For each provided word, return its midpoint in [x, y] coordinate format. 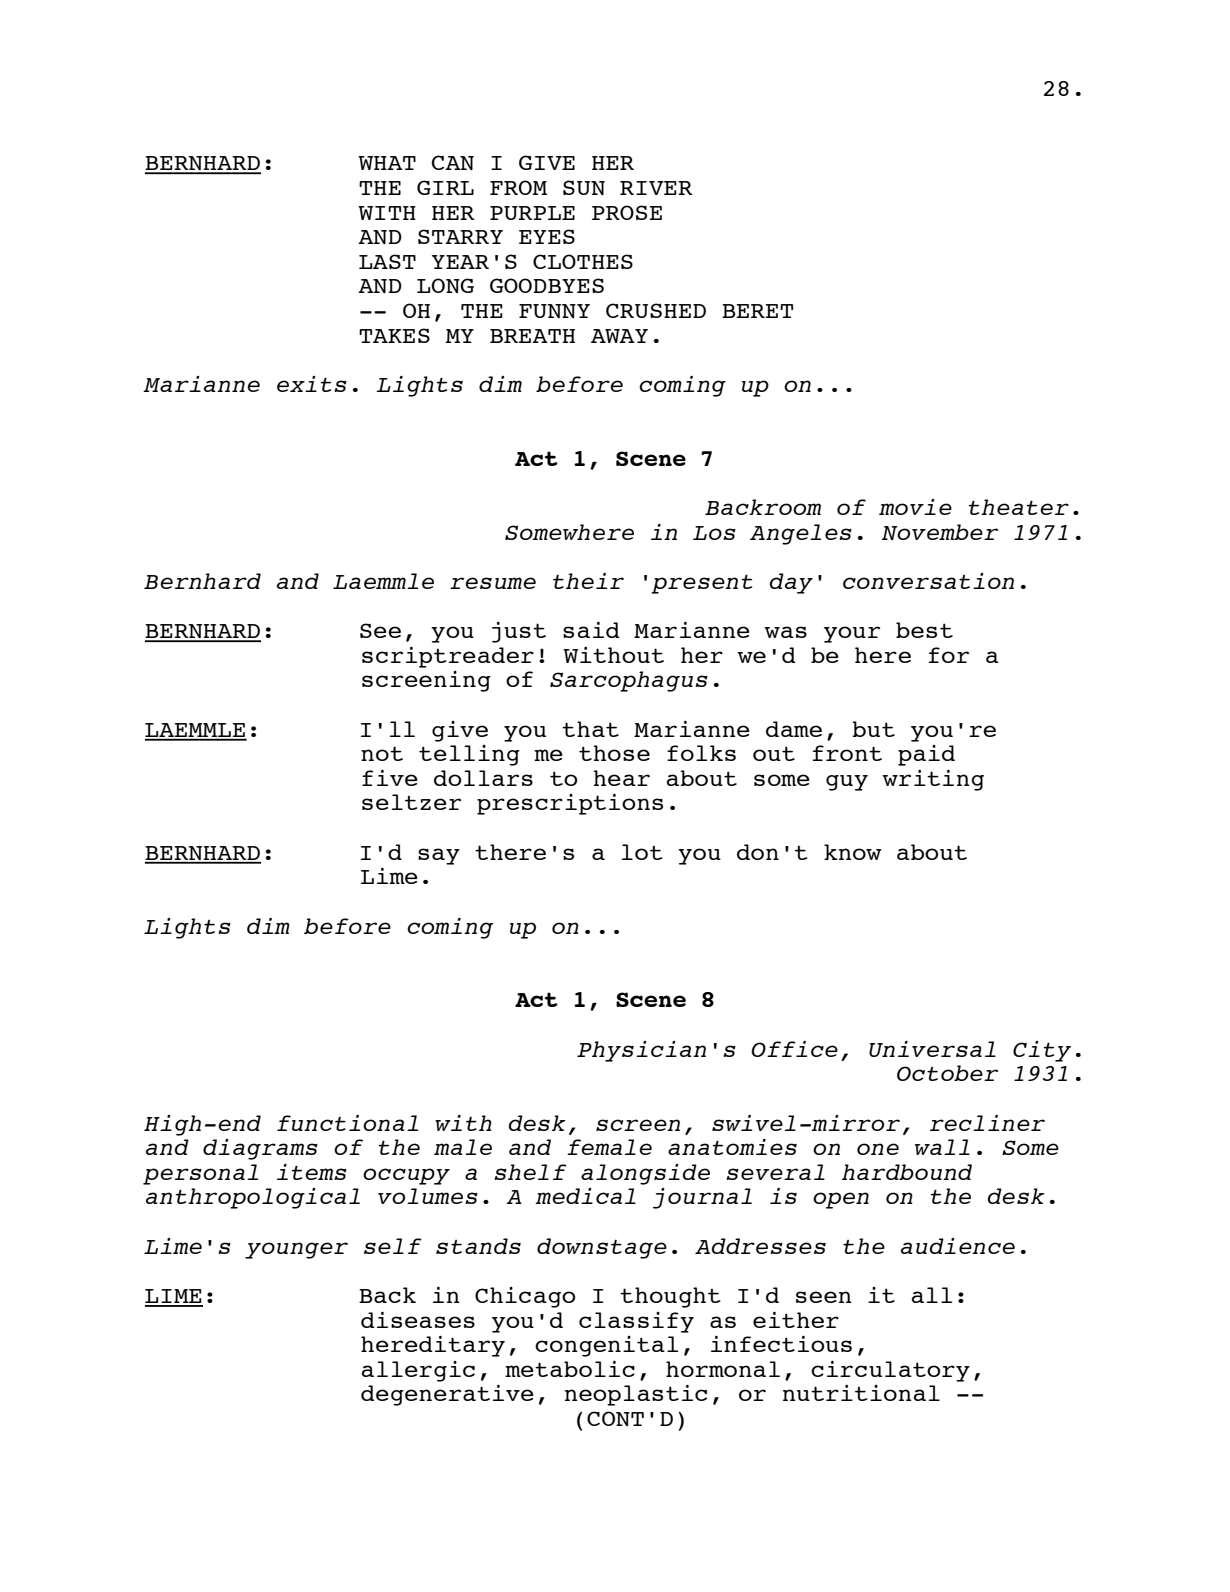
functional [347, 1123]
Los [714, 533]
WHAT [387, 163]
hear [622, 778]
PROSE [627, 212]
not [382, 753]
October [947, 1073]
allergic [418, 1371]
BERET [757, 311]
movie [915, 507]
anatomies [732, 1147]
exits [312, 384]
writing [933, 780]
